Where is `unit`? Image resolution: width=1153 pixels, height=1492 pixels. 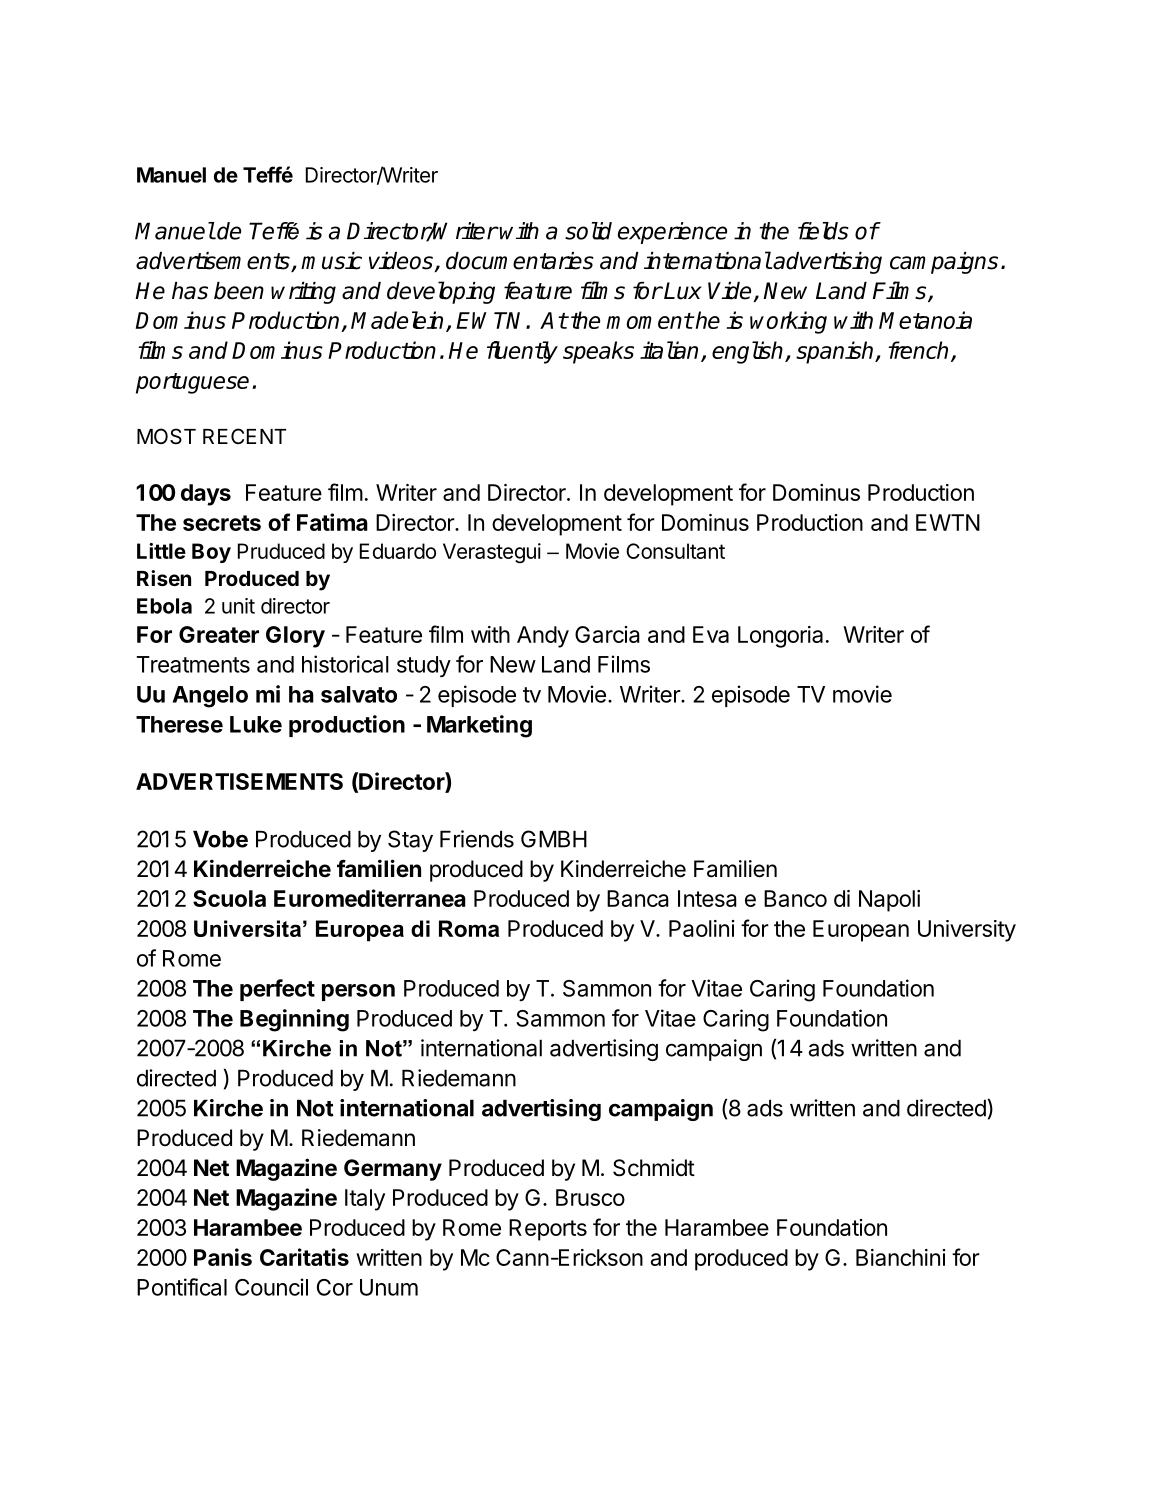 unit is located at coordinates (238, 606).
